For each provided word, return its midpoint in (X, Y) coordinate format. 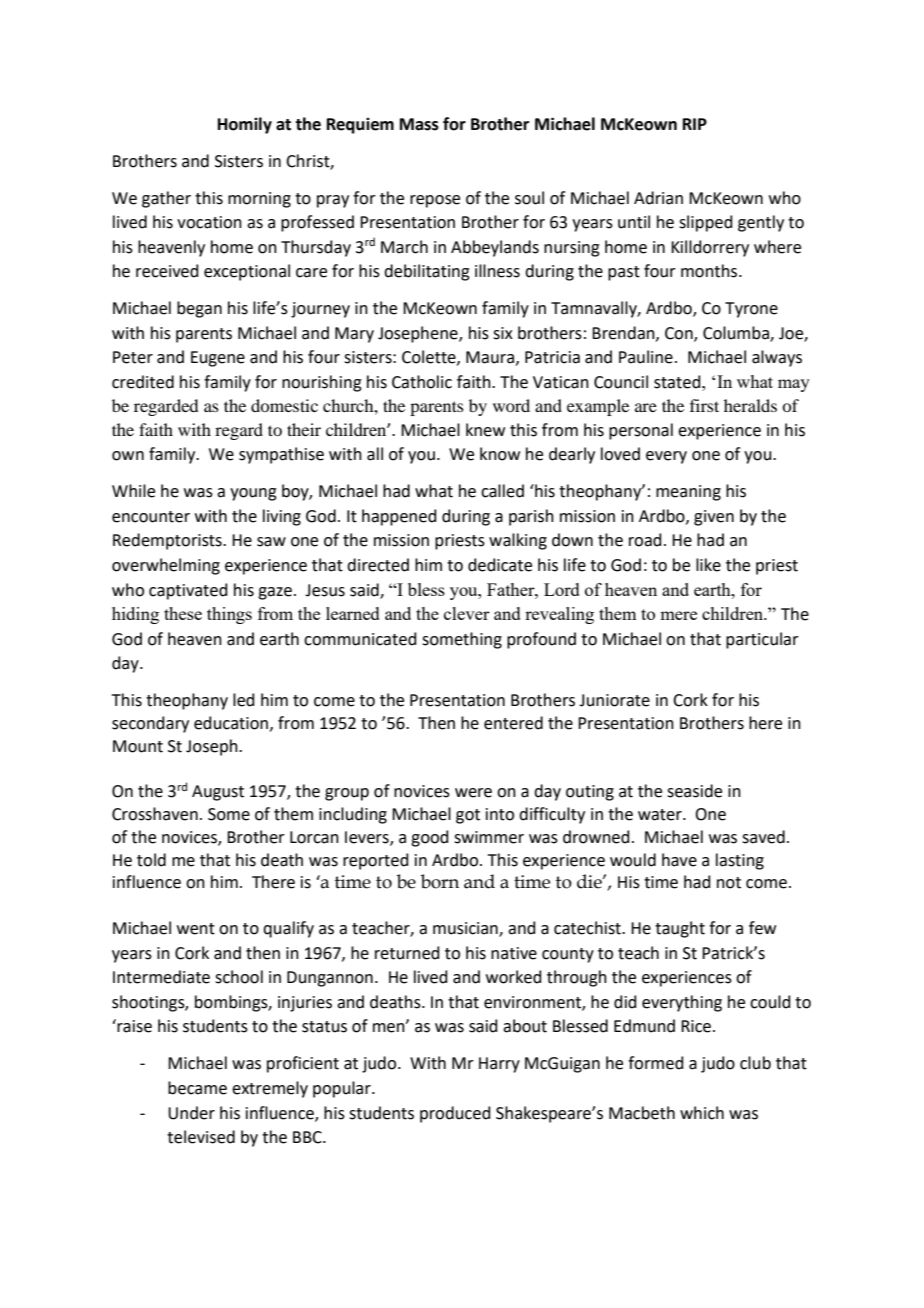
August (218, 793)
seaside (694, 791)
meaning (688, 493)
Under (191, 1113)
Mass (419, 124)
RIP (695, 124)
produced (455, 1114)
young (253, 494)
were (473, 793)
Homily (245, 125)
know (500, 454)
